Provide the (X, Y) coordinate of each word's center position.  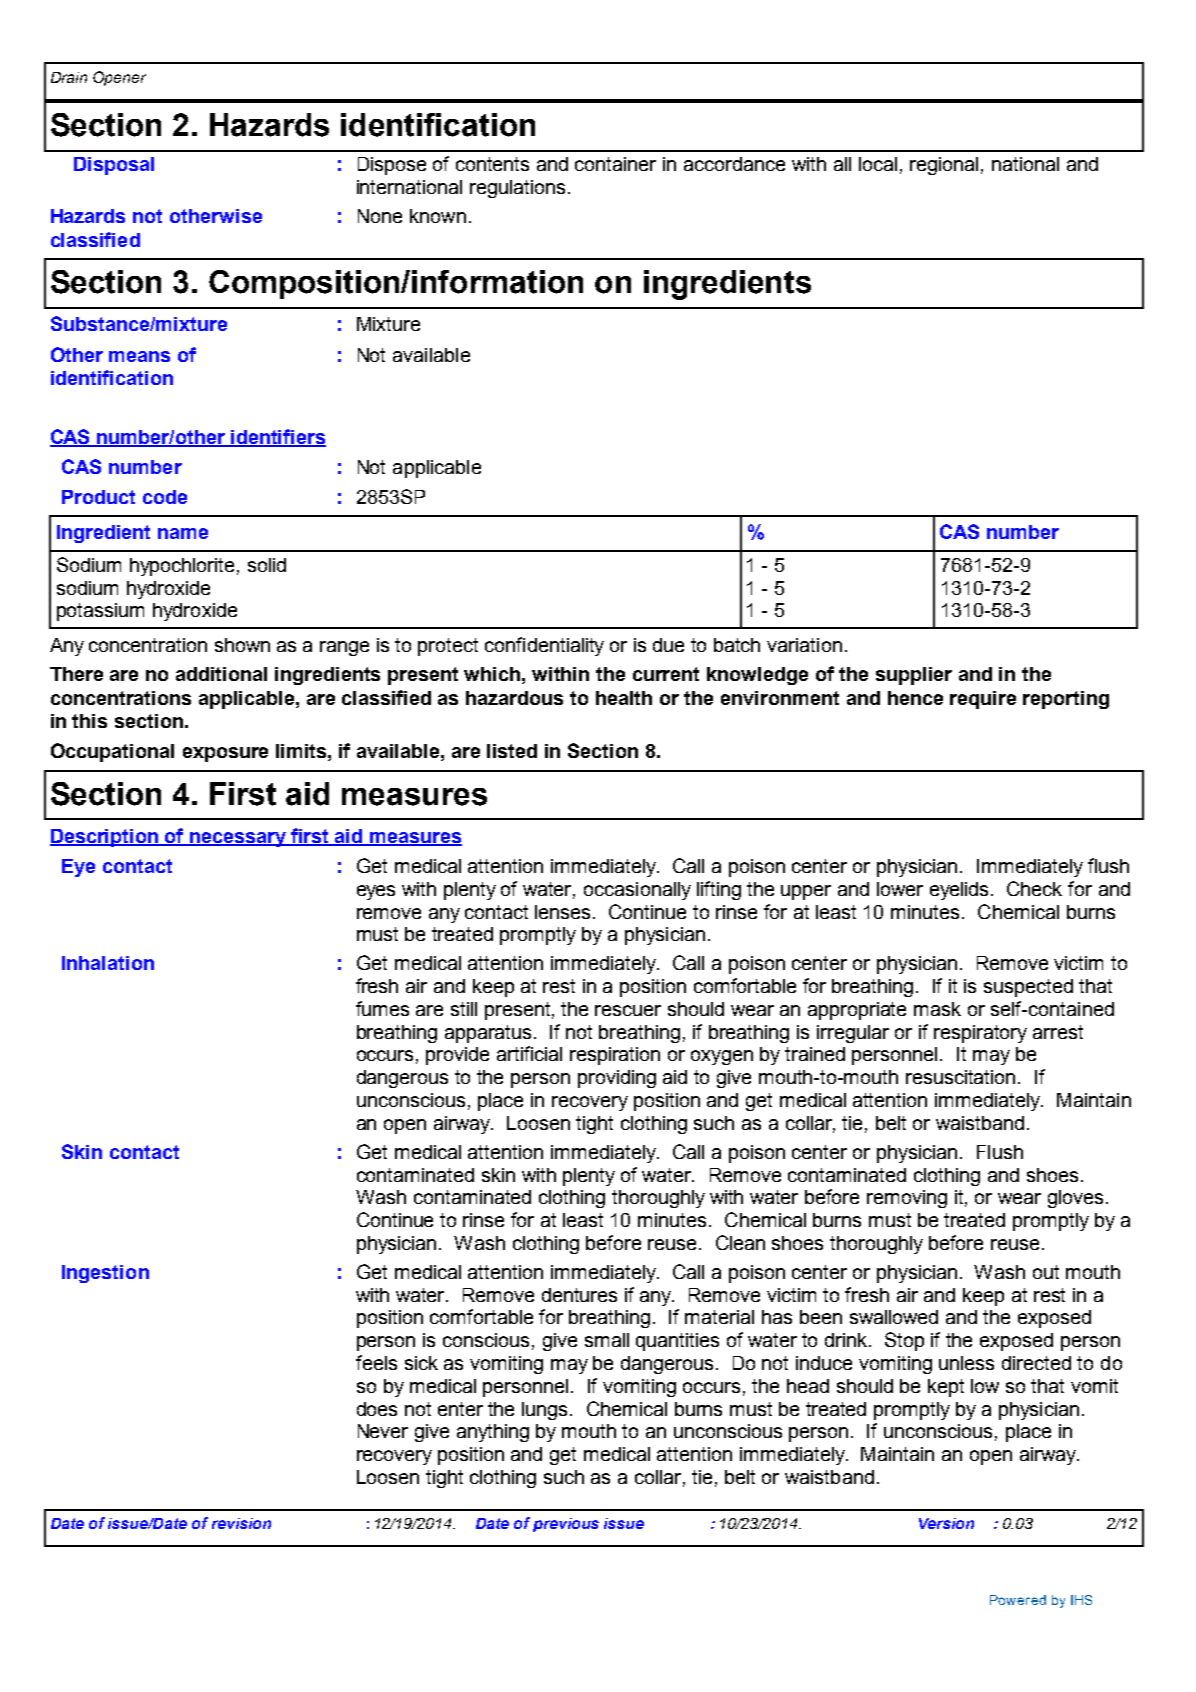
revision (241, 1523)
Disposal (114, 166)
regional (944, 166)
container (615, 164)
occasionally (637, 891)
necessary (238, 839)
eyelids (959, 891)
